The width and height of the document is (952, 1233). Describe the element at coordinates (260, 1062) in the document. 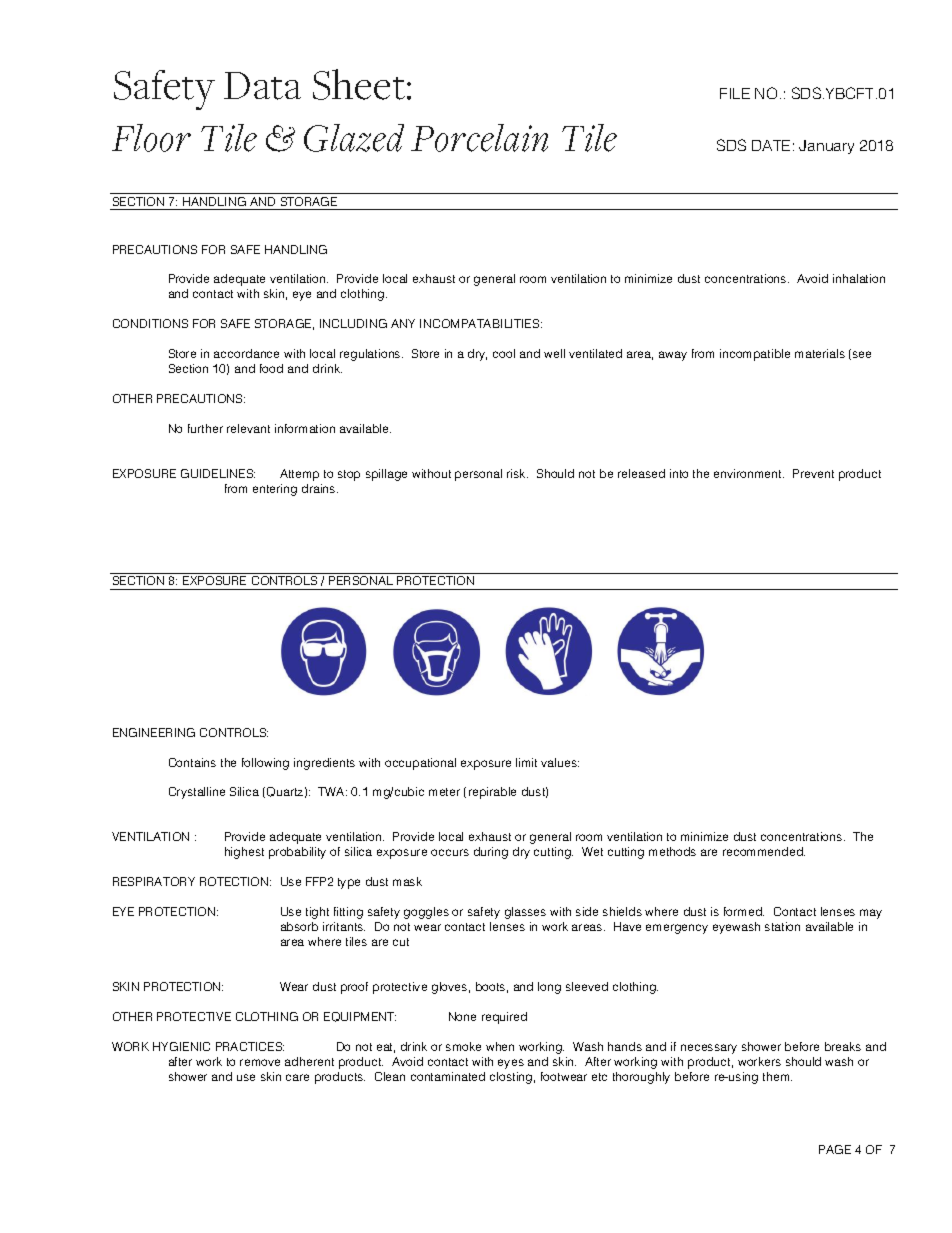

I see `remove` at that location.
